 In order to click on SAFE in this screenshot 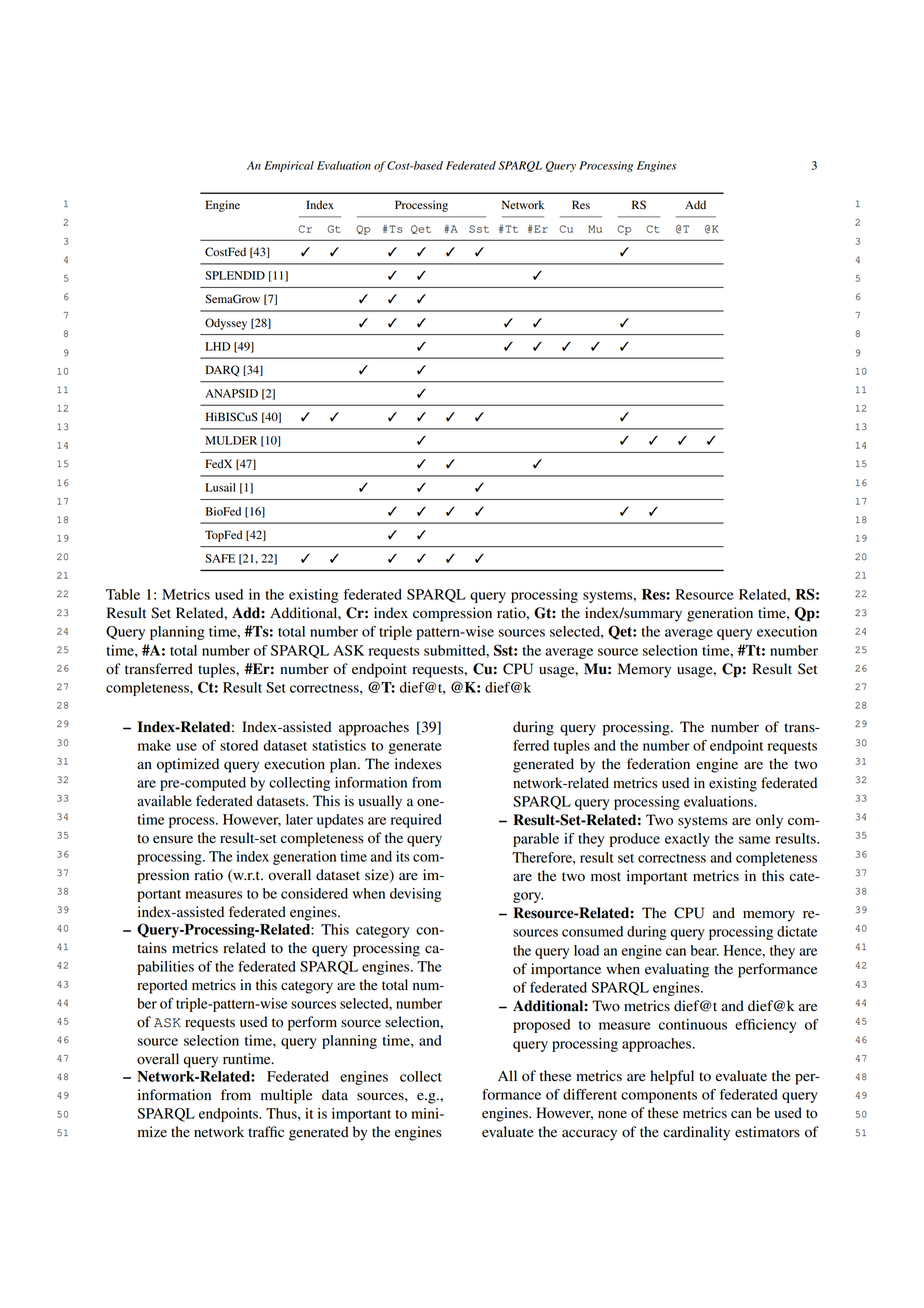, I will do `click(220, 558)`.
